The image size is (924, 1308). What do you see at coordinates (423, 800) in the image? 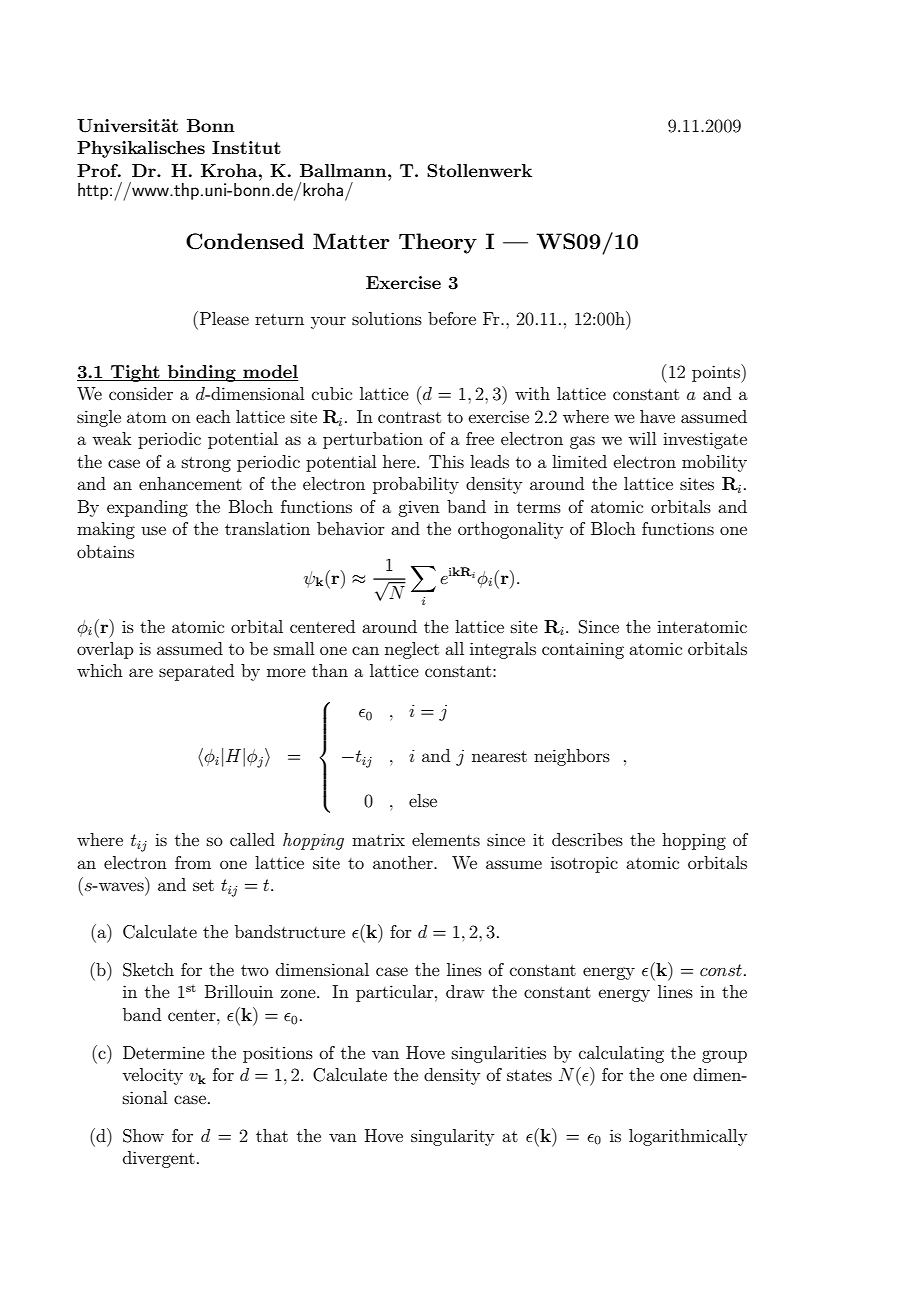
I see `else` at bounding box center [423, 800].
